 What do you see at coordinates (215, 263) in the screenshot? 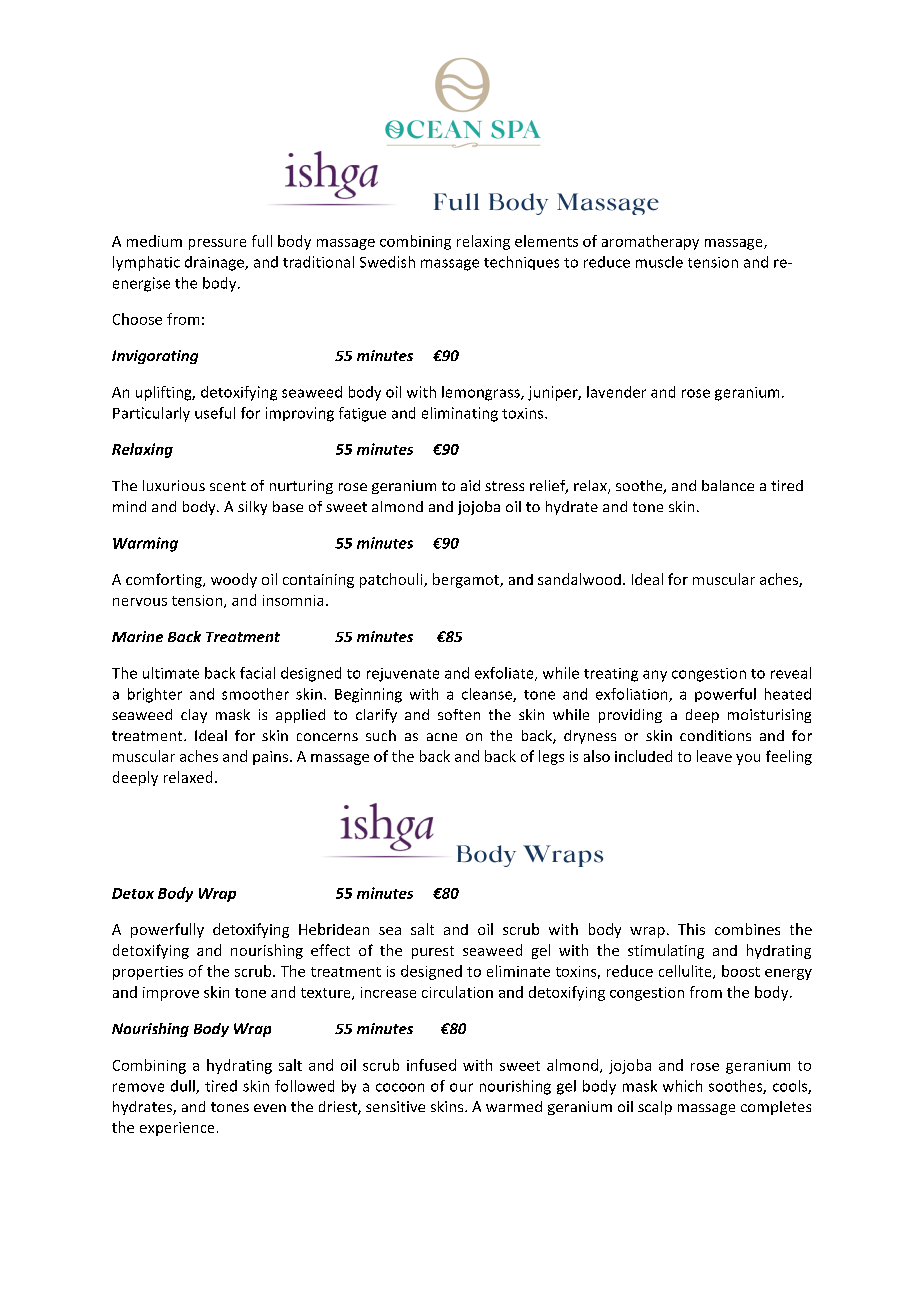
I see `drainage` at bounding box center [215, 263].
